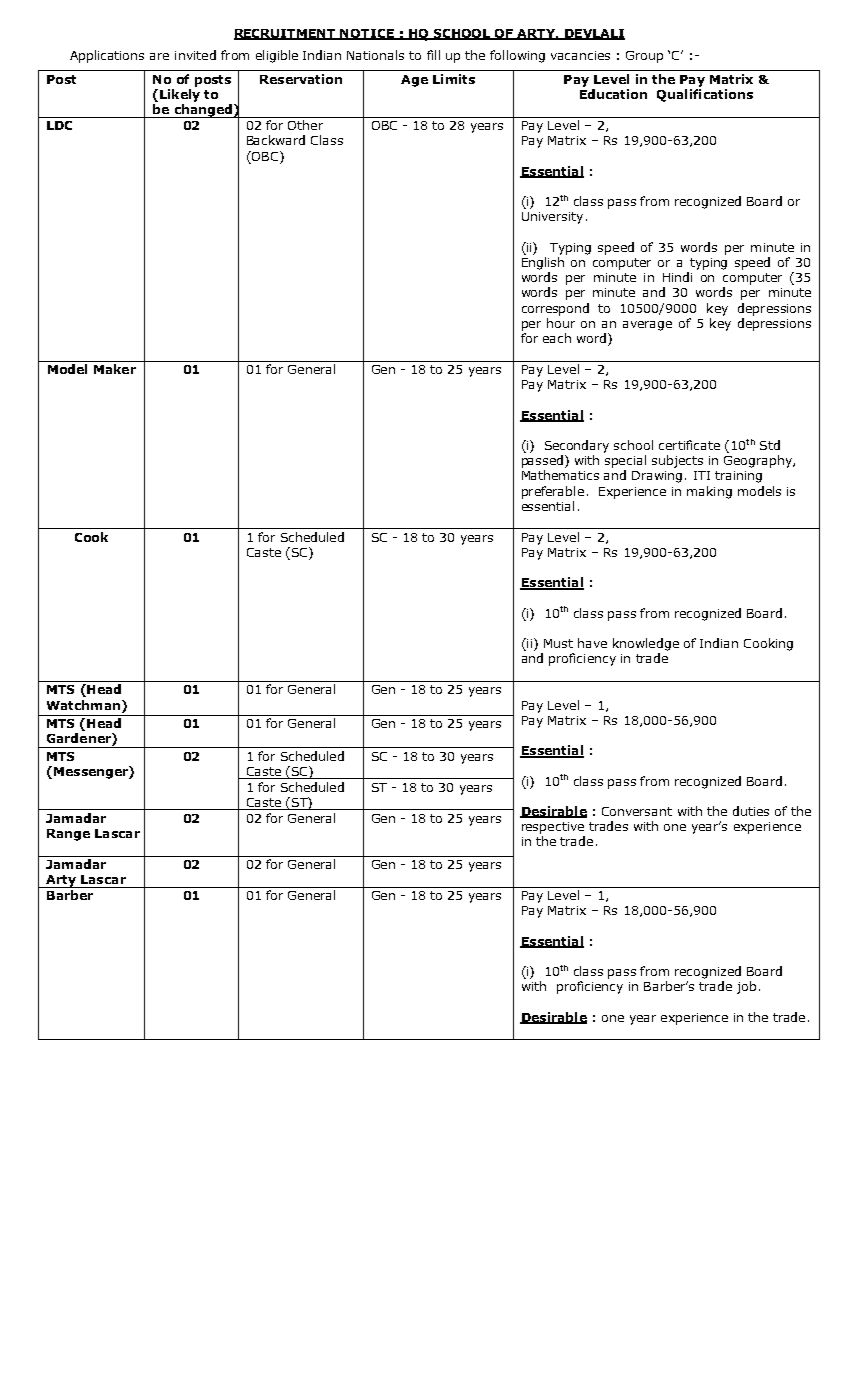 The image size is (849, 1400). I want to click on English, so click(543, 263).
